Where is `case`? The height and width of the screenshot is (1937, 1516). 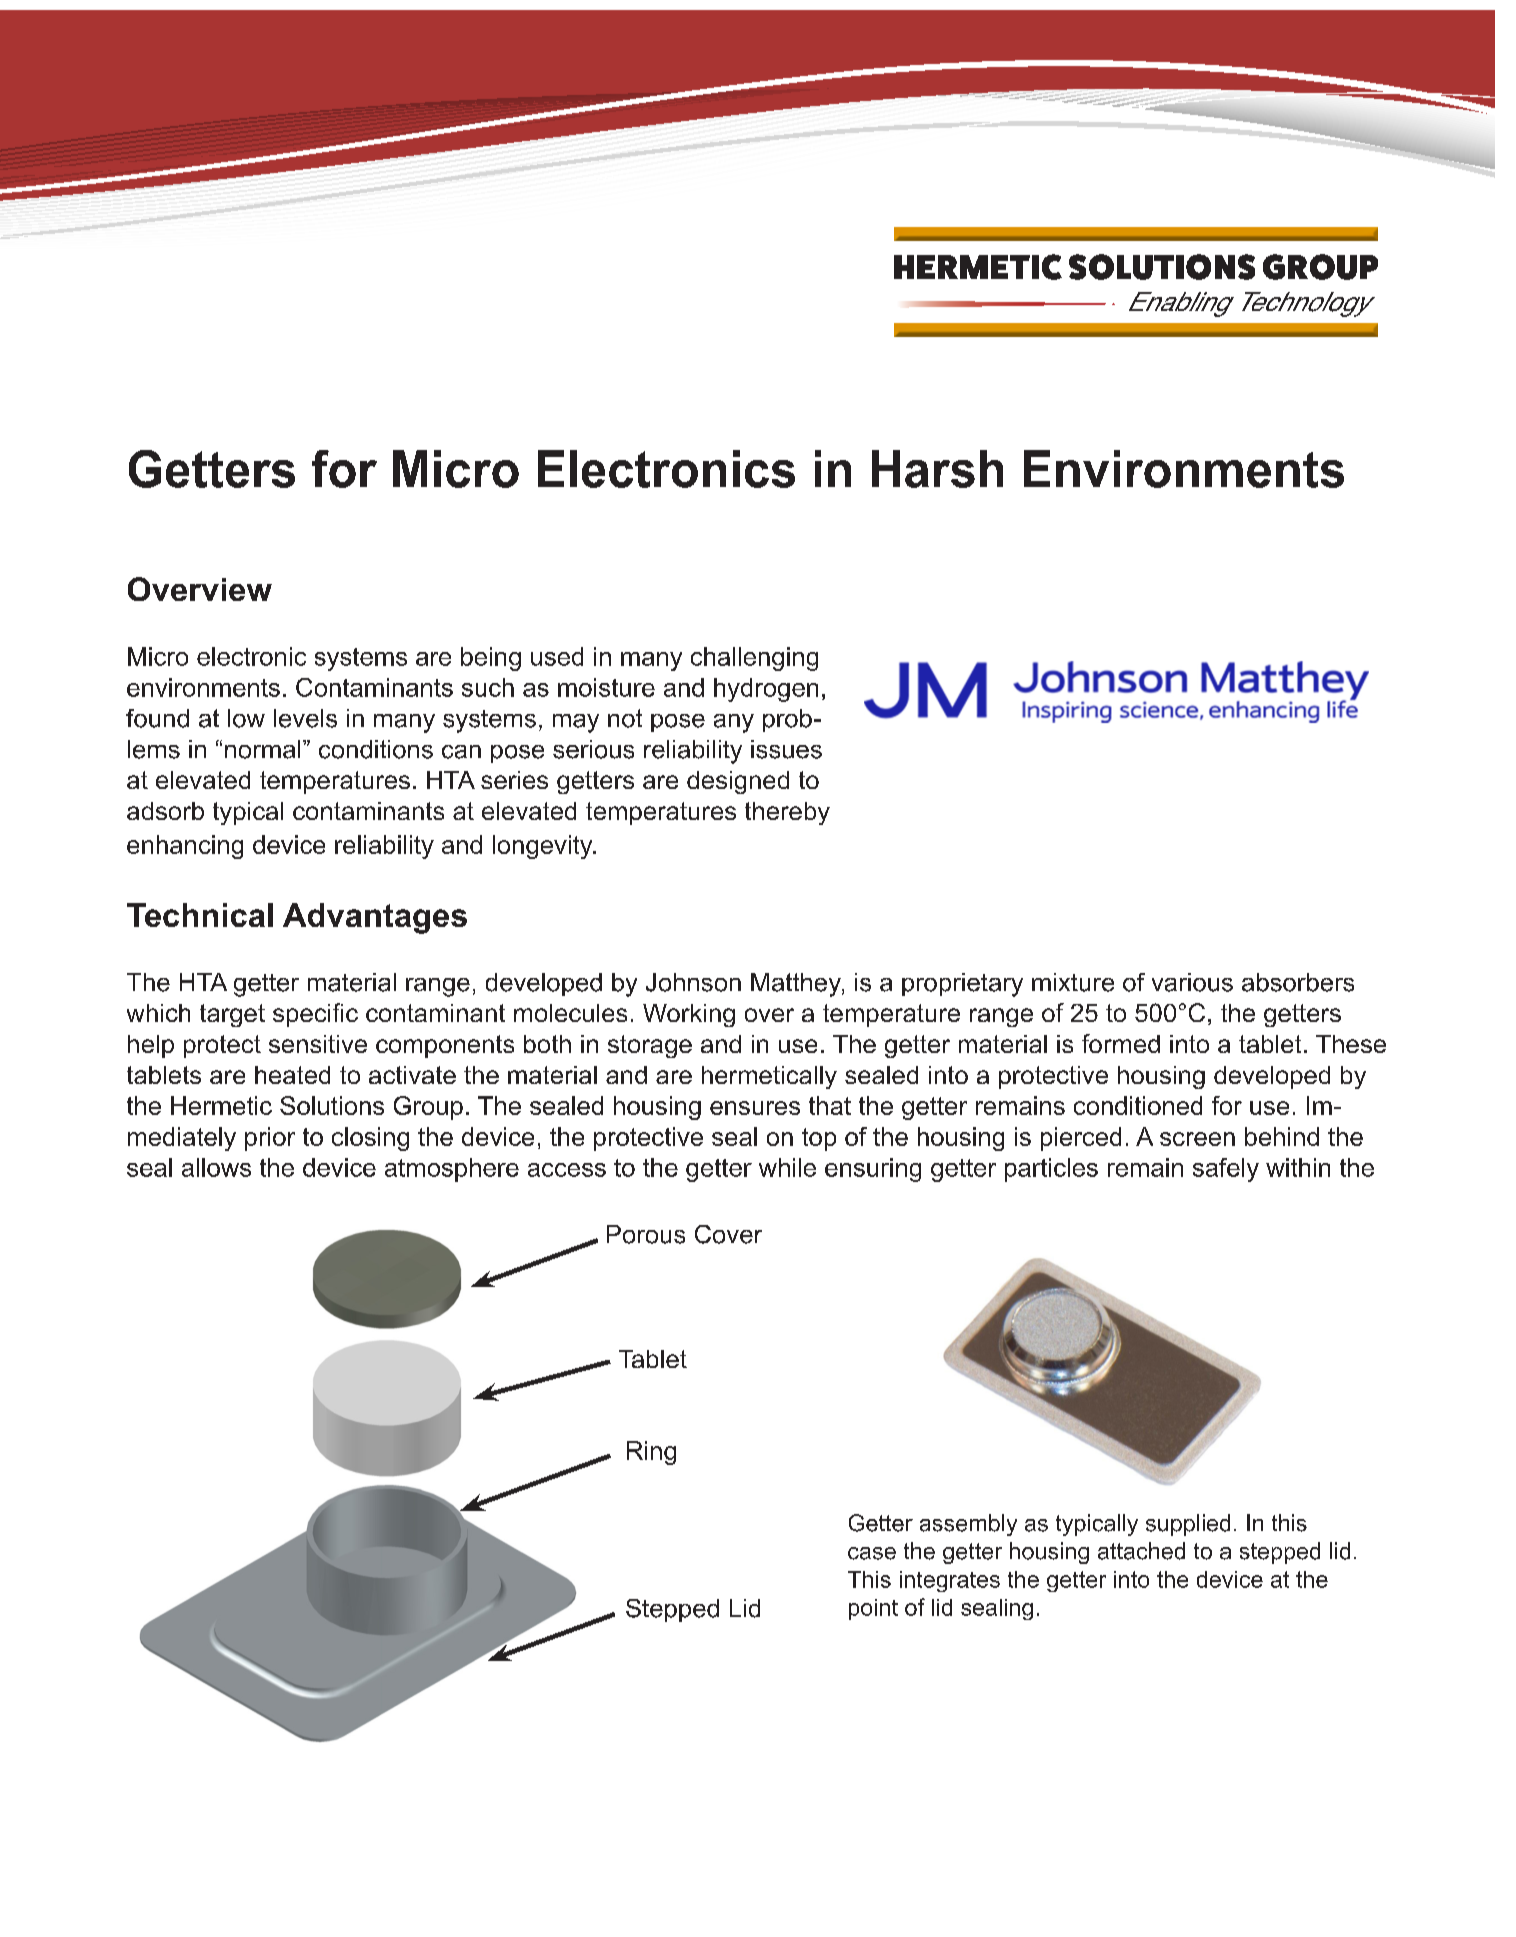
case is located at coordinates (872, 1553).
